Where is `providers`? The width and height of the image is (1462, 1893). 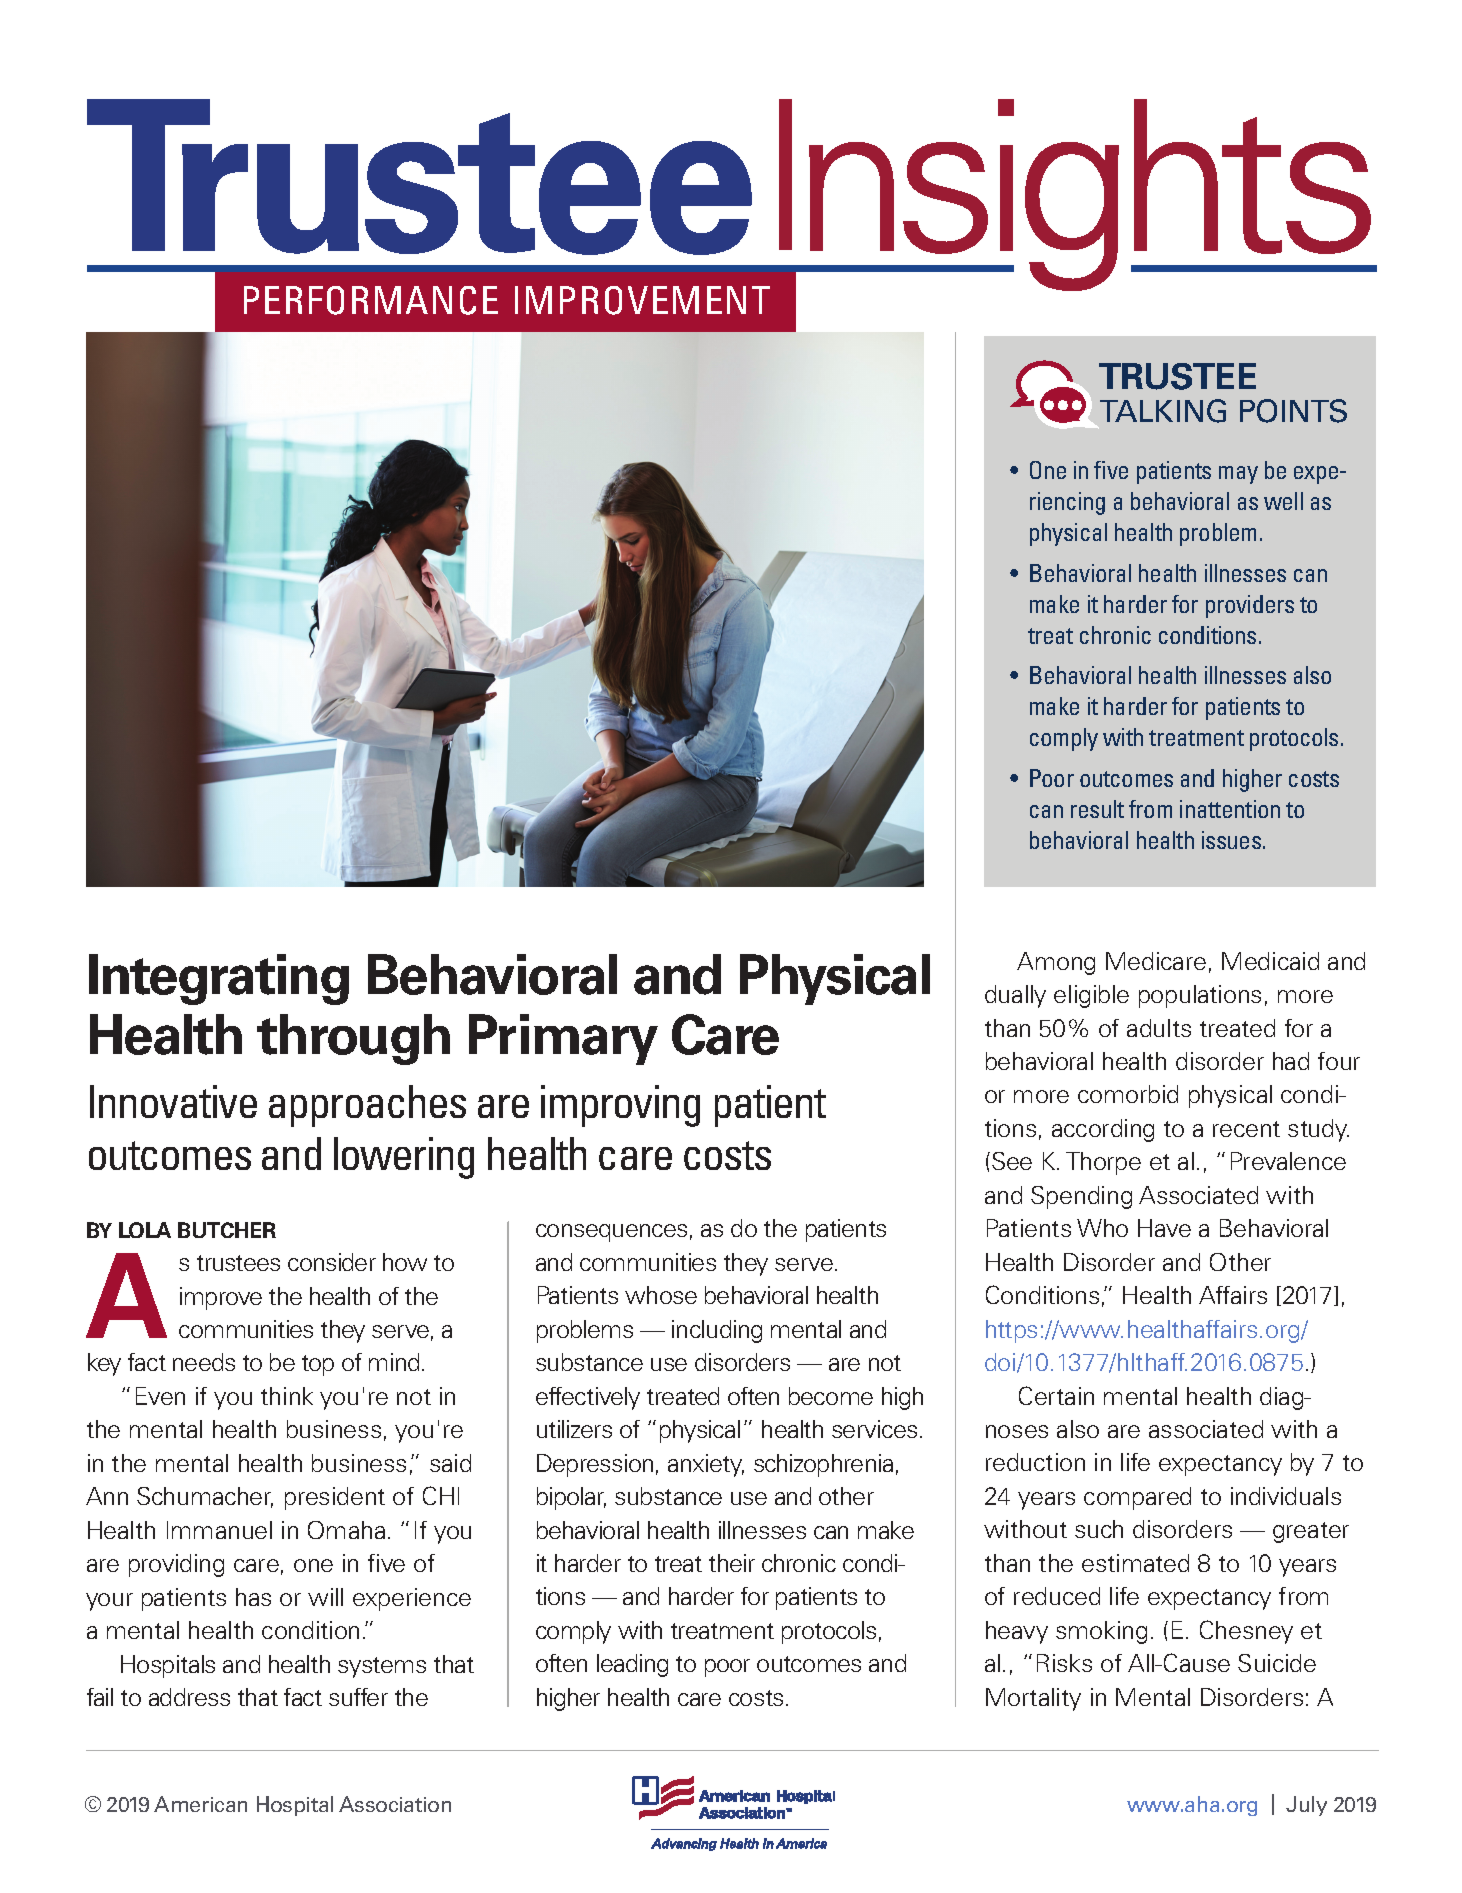
providers is located at coordinates (1250, 606).
